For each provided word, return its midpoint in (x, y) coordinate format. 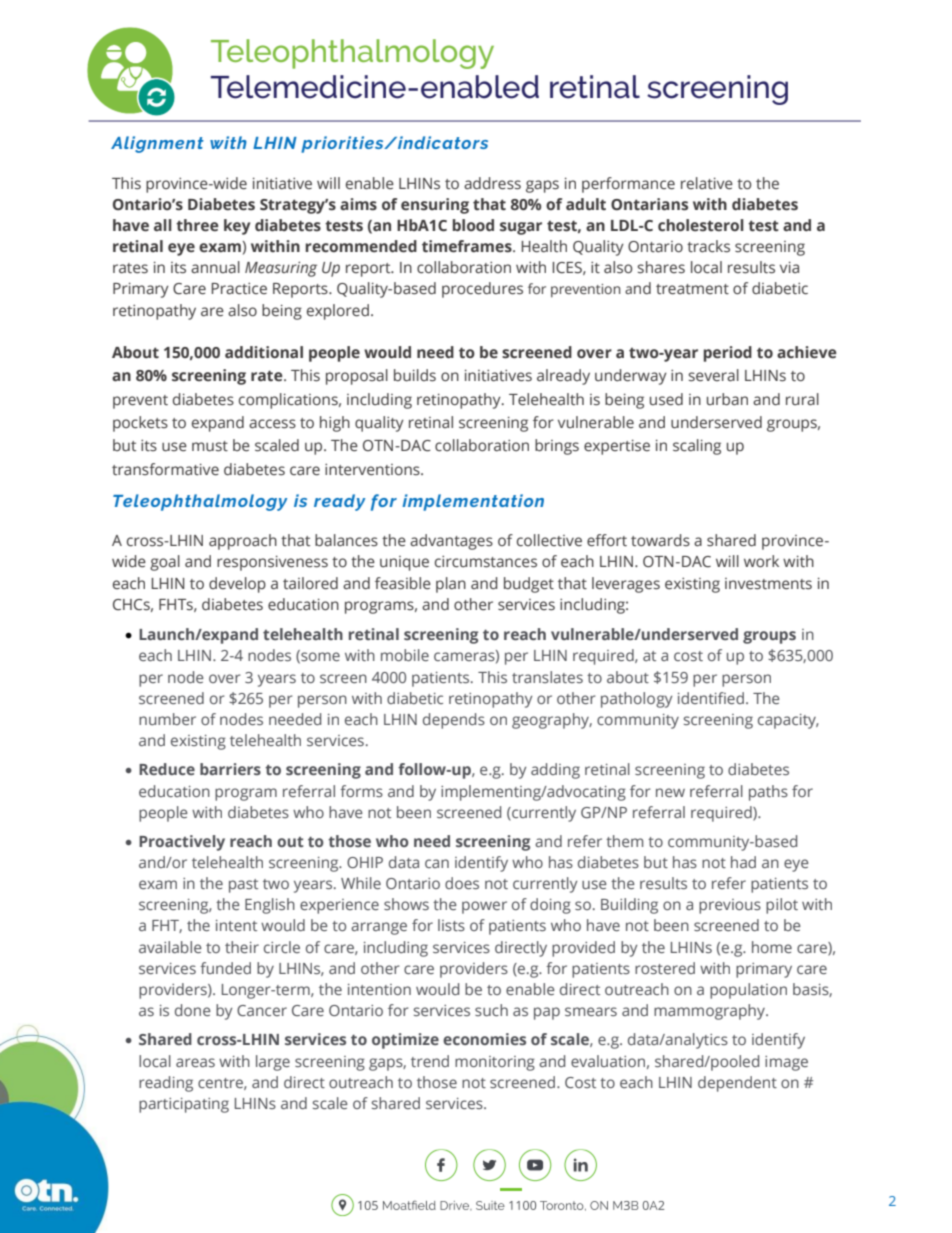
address (492, 183)
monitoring (495, 1063)
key (237, 227)
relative (707, 183)
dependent (737, 1084)
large (273, 1063)
